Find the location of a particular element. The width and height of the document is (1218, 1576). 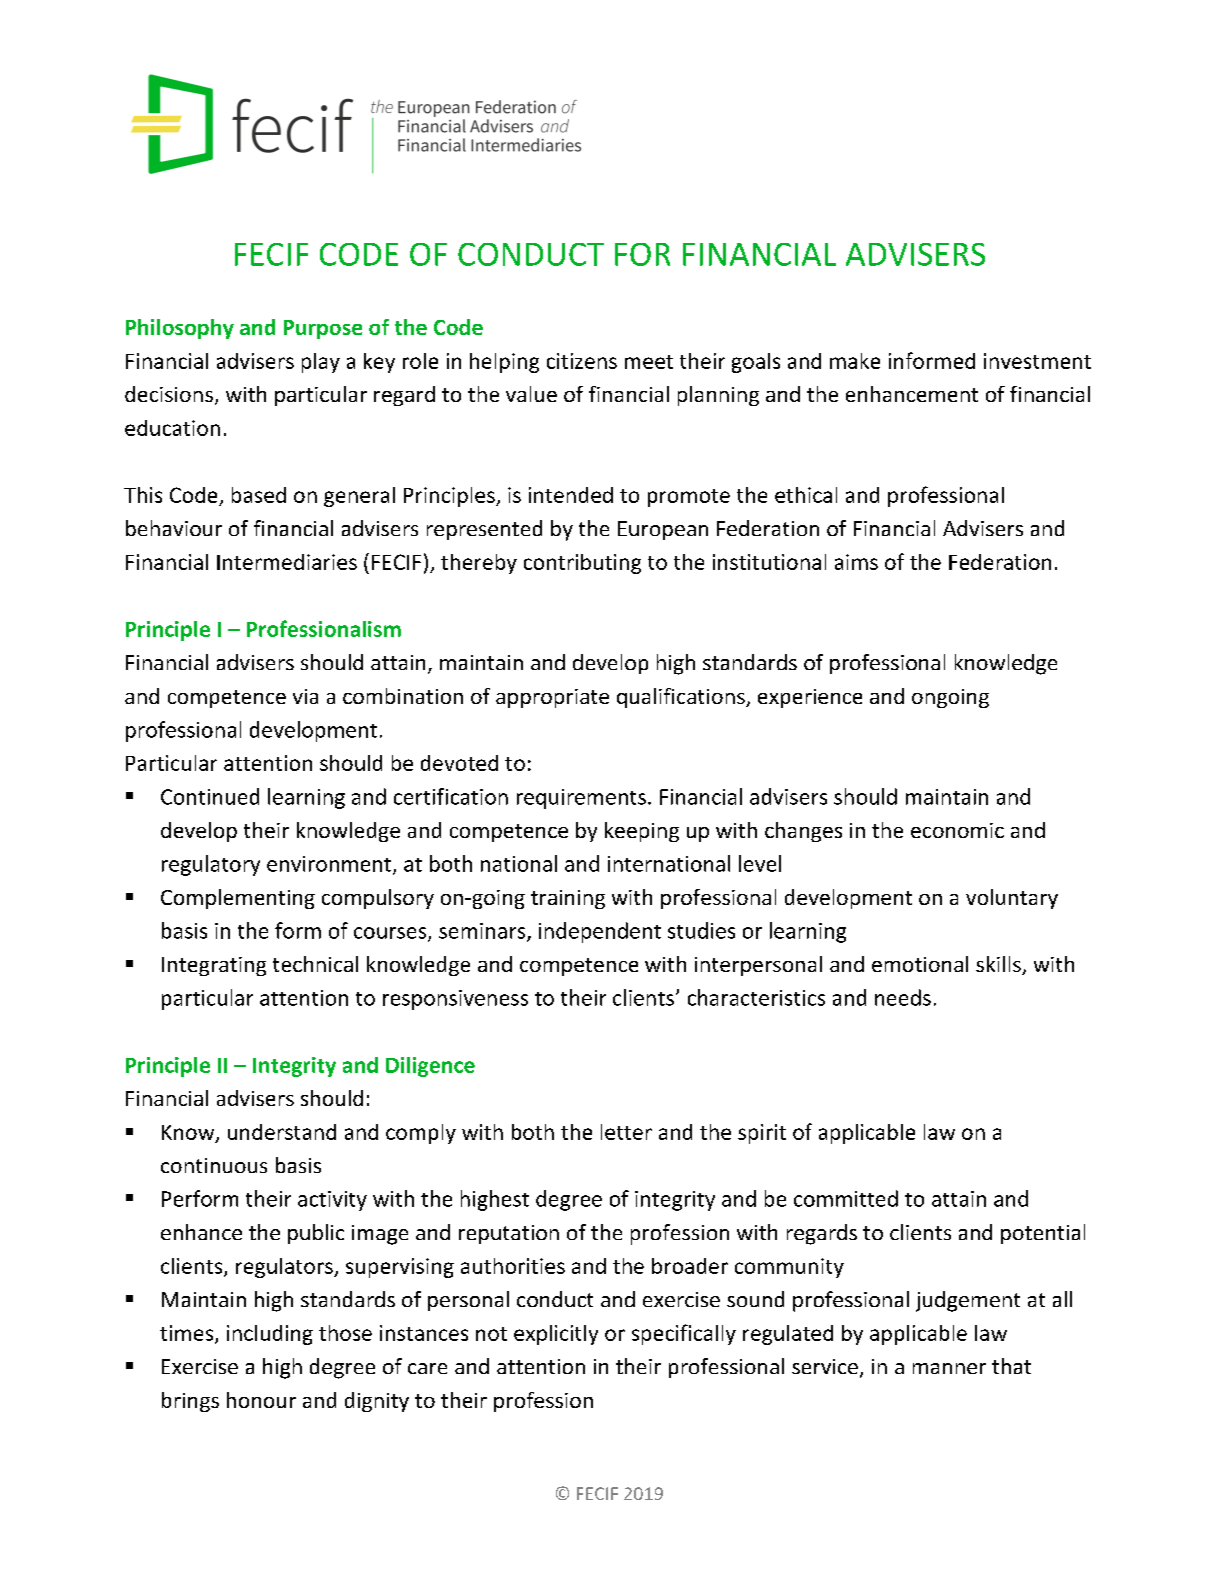

explicitly is located at coordinates (556, 1335).
